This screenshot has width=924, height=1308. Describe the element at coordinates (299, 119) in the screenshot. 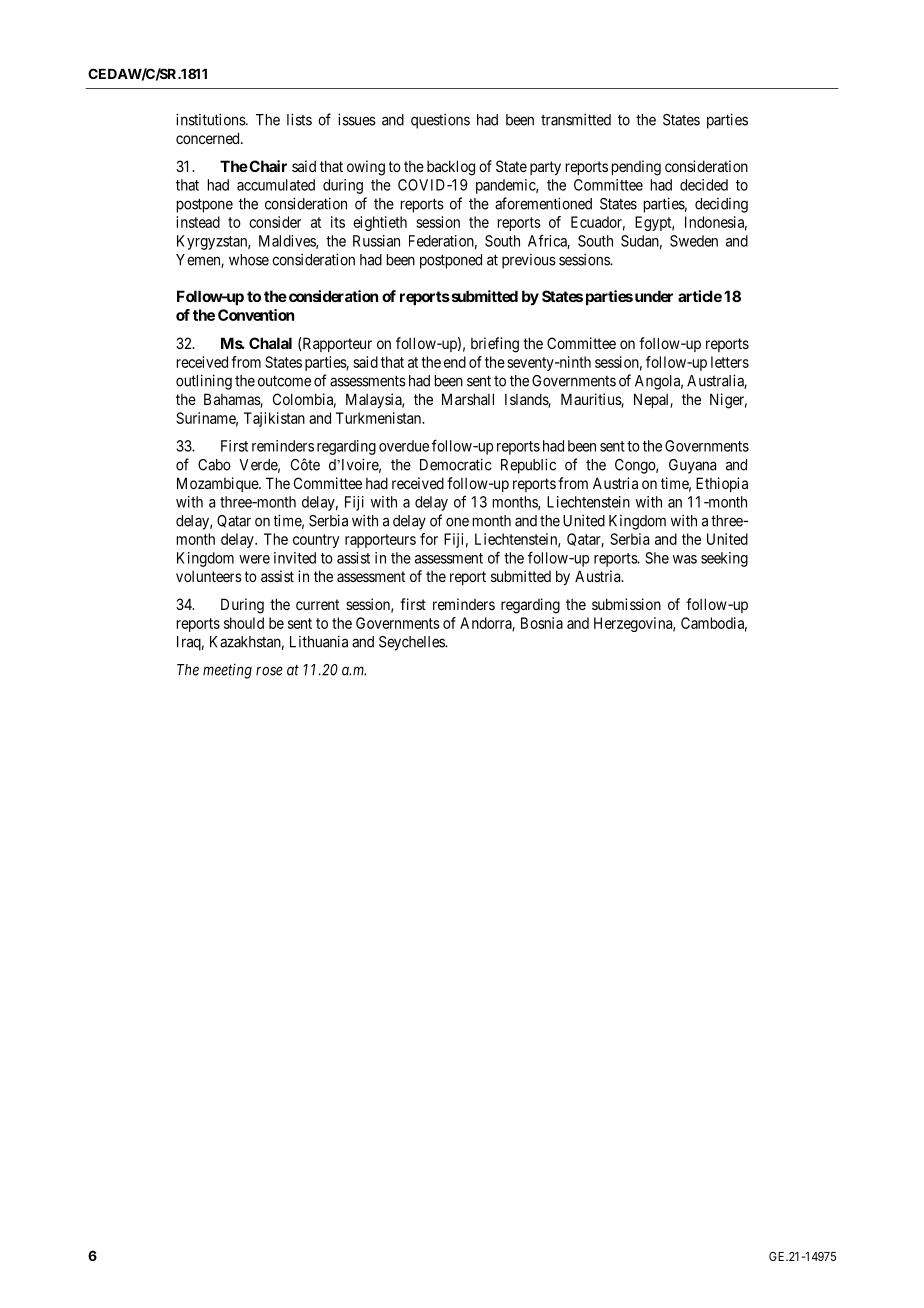

I see `lists` at that location.
